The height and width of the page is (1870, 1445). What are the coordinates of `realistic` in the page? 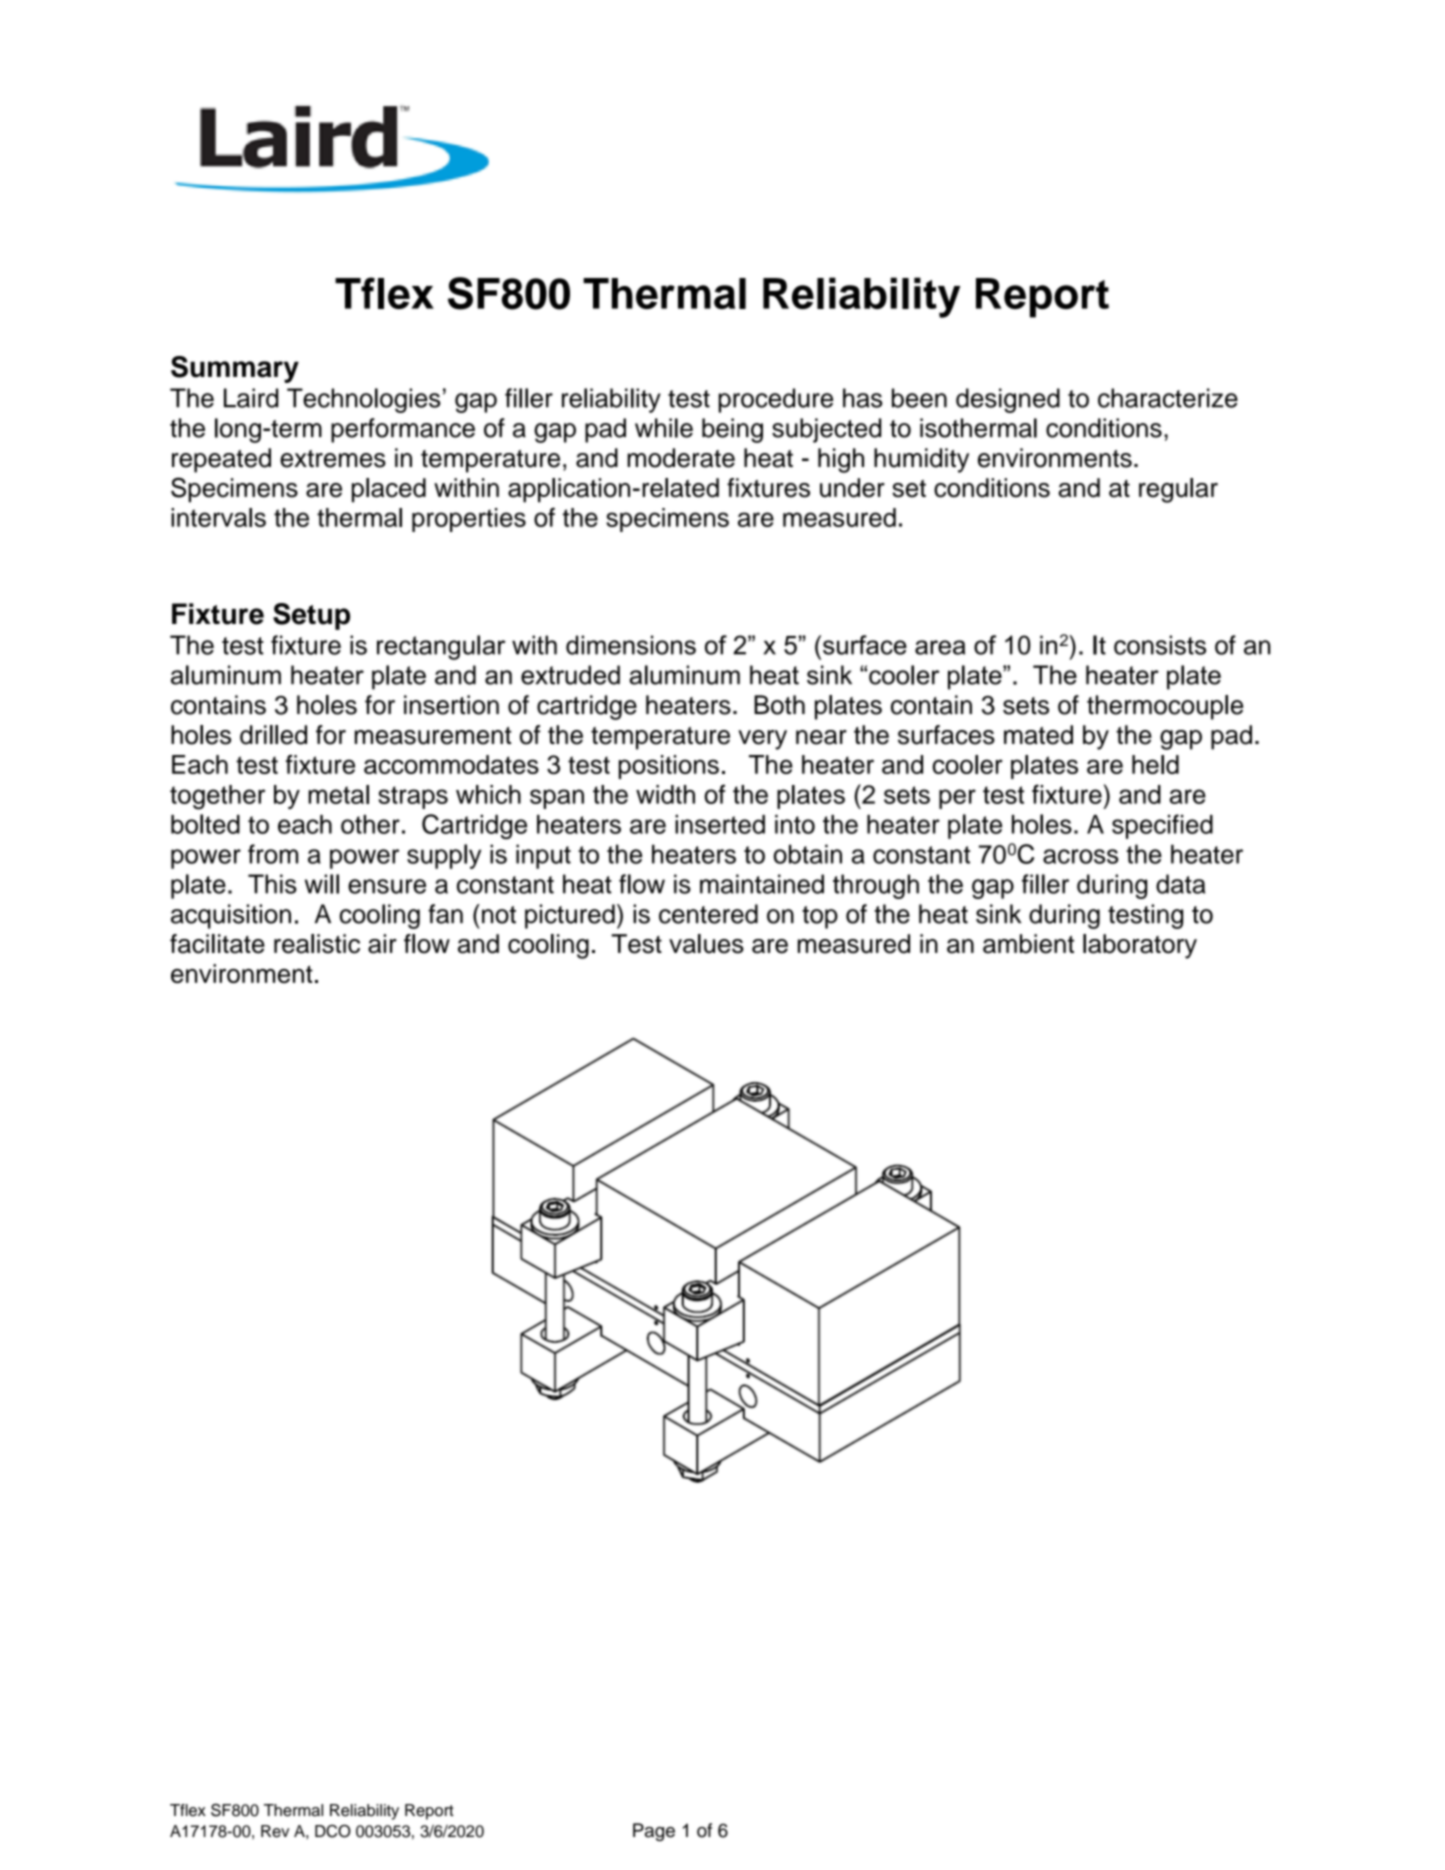 It's located at (317, 944).
